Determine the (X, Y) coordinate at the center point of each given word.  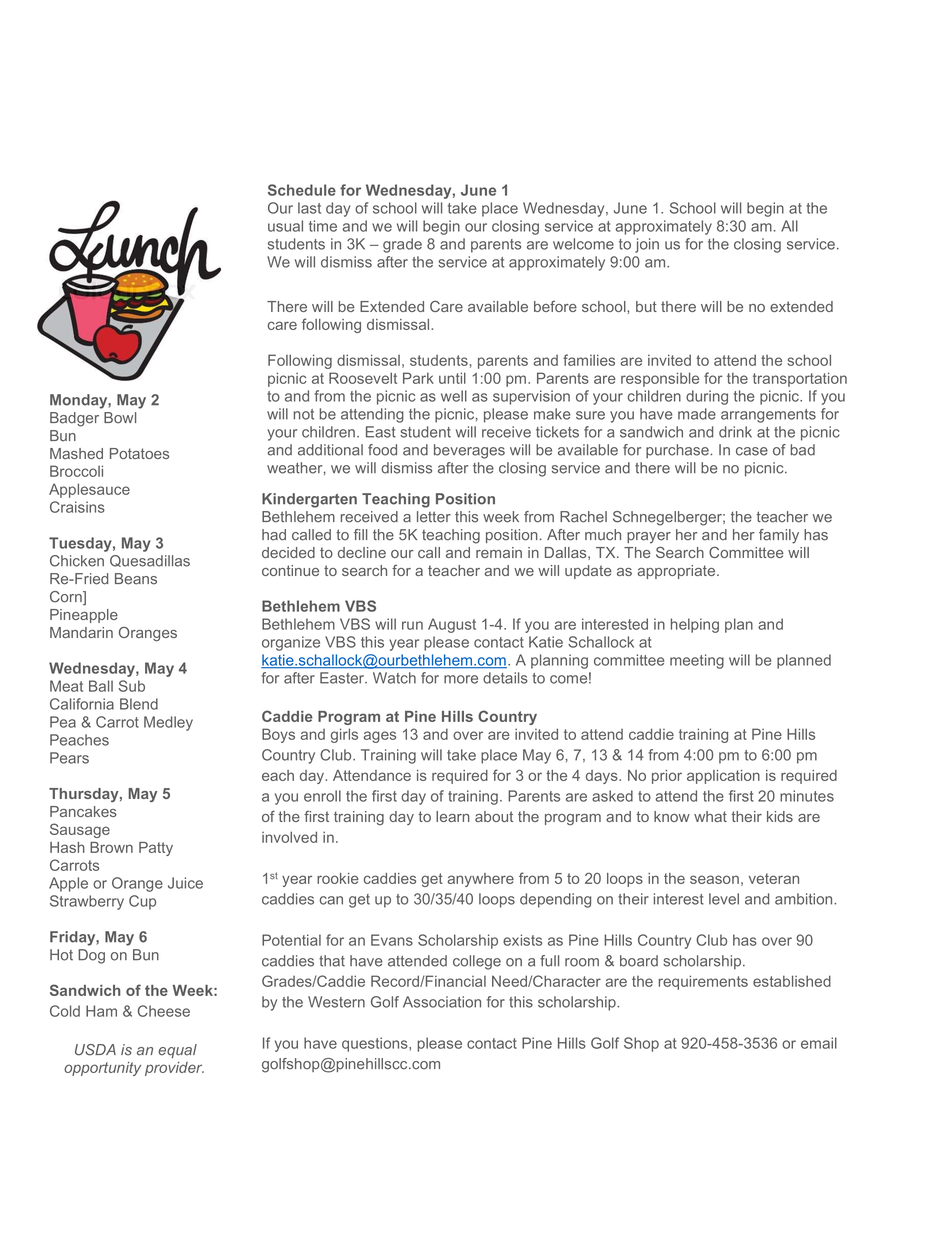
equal (177, 1051)
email (819, 1043)
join (647, 245)
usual (285, 226)
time (323, 226)
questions (376, 1044)
